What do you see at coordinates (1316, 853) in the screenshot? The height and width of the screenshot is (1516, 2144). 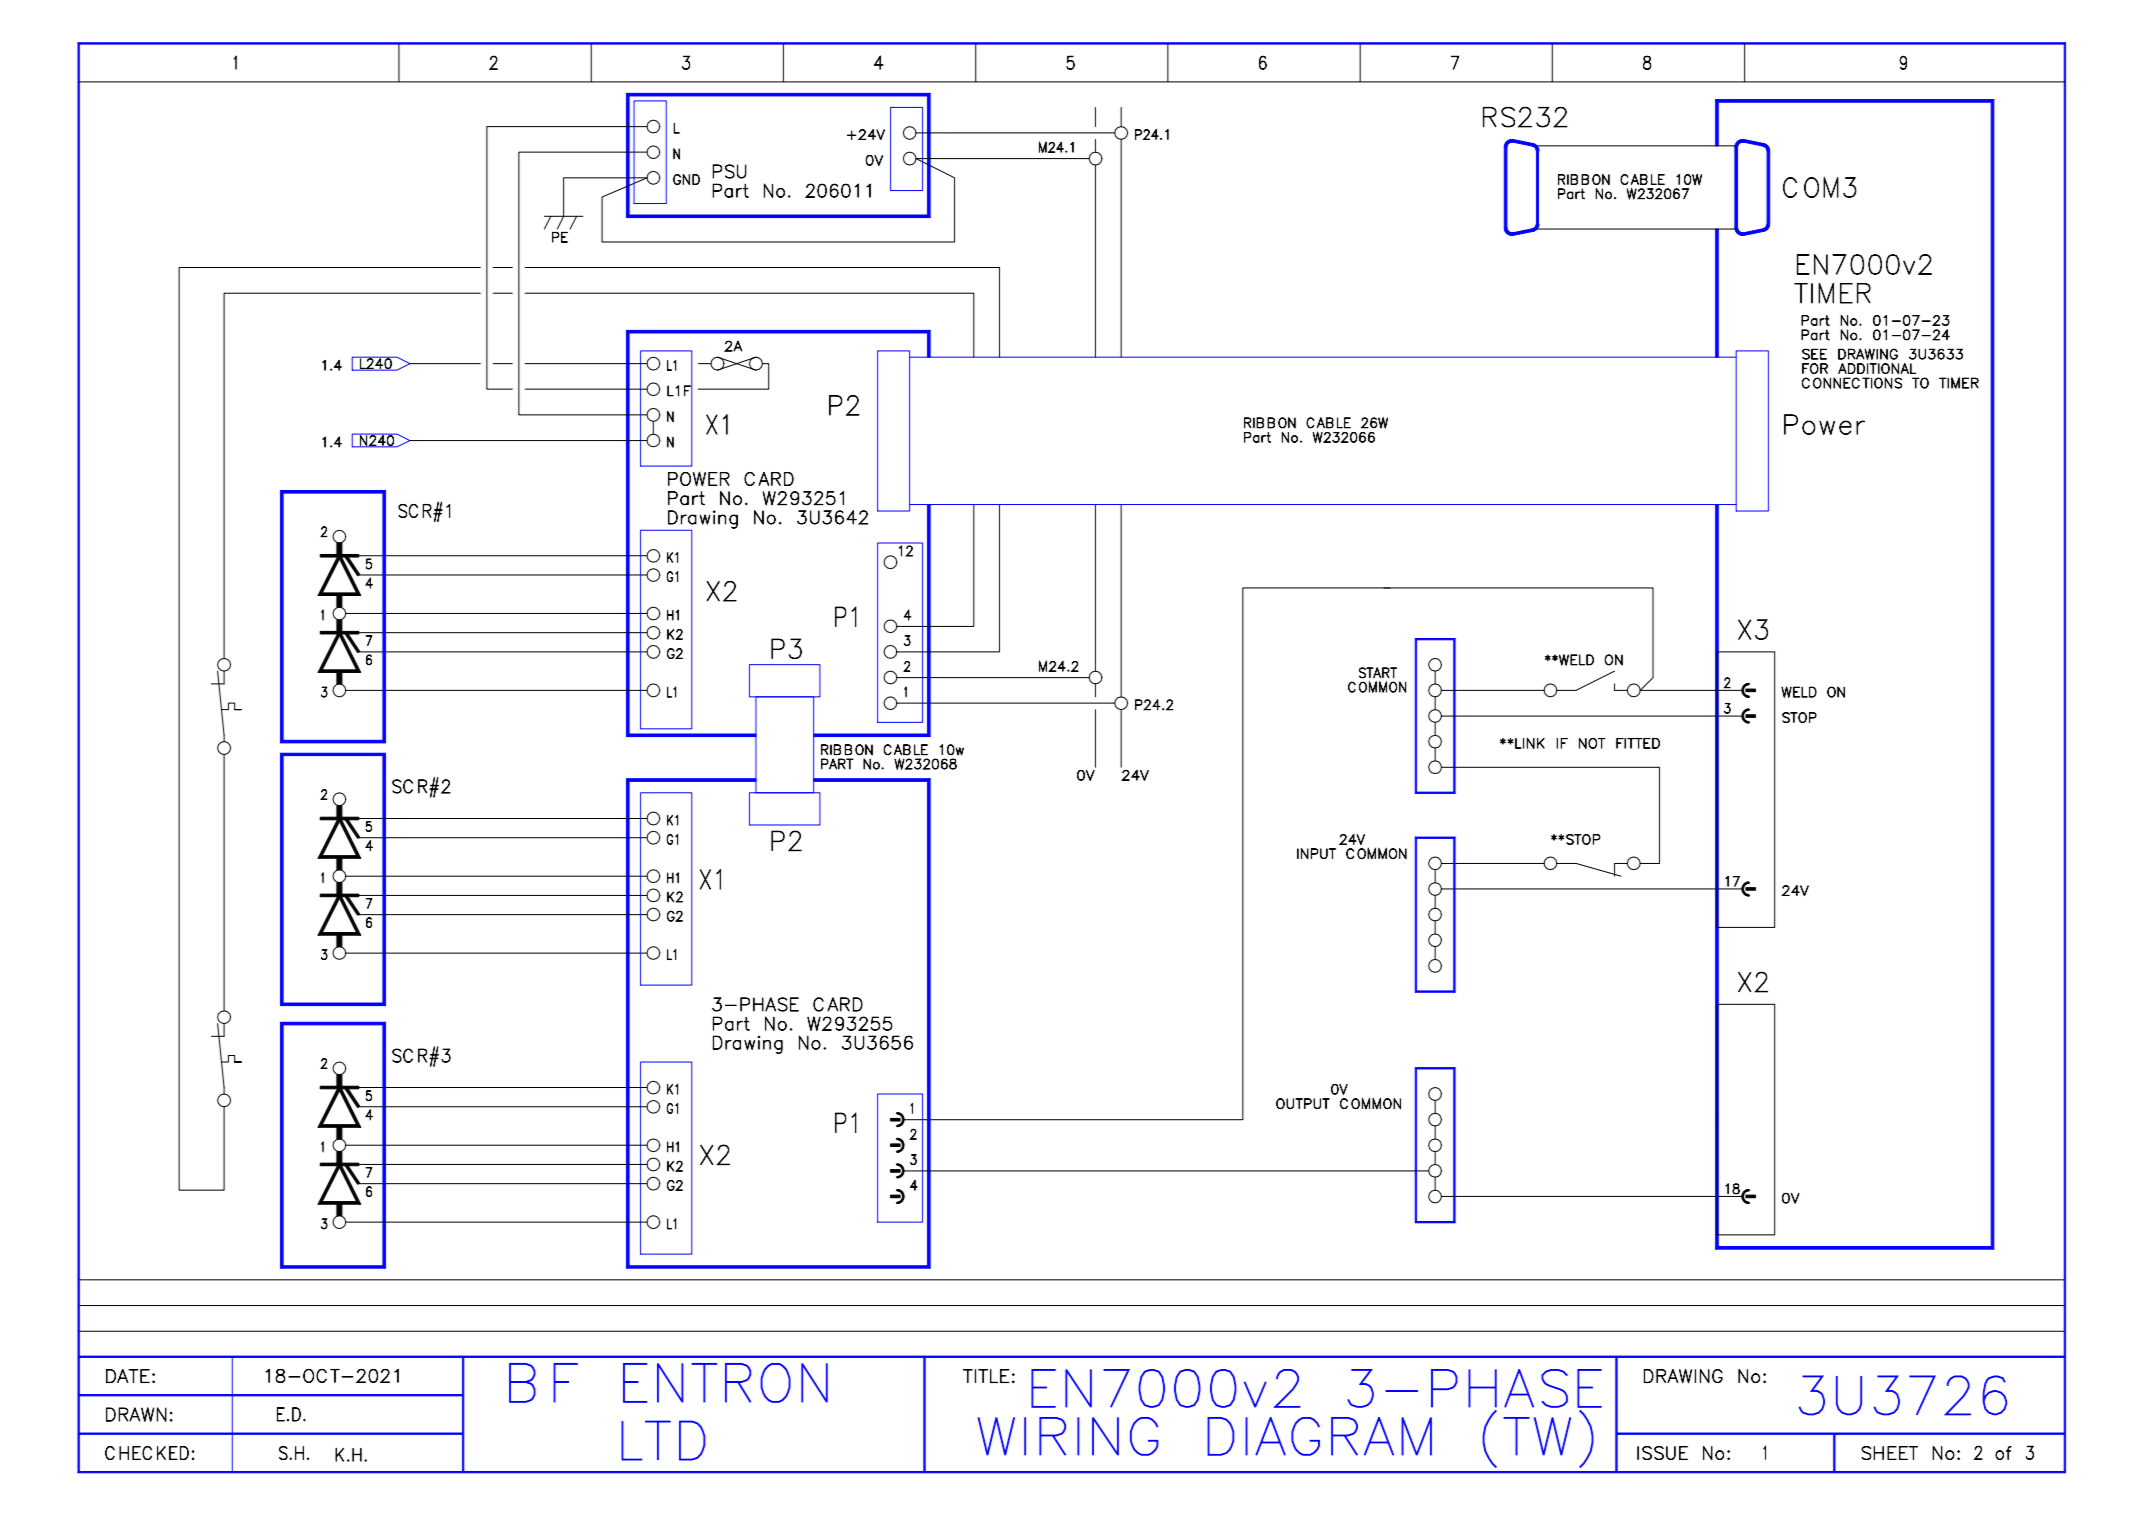 I see `INPUT` at bounding box center [1316, 853].
